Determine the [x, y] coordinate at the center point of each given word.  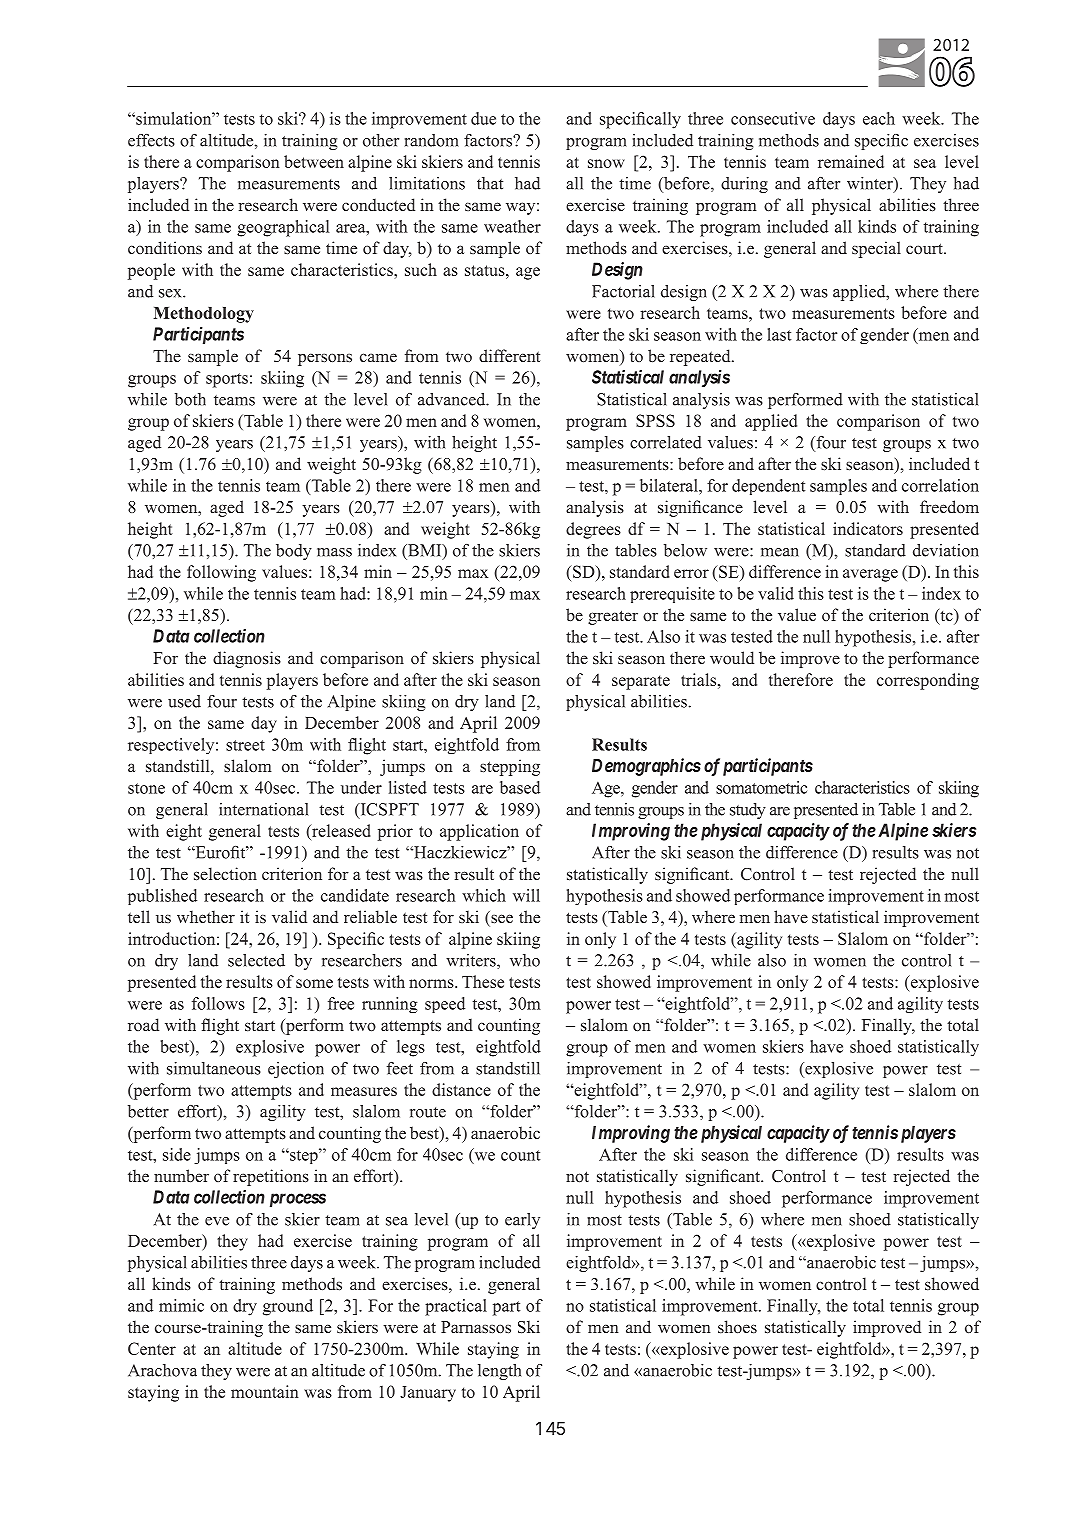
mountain [265, 1391]
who [525, 960]
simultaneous [214, 1068]
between [314, 161]
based [520, 787]
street [245, 745]
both [190, 399]
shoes [737, 1327]
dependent [768, 487]
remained [851, 161]
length [500, 1372]
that [490, 183]
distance [461, 1089]
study [748, 811]
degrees [593, 530]
